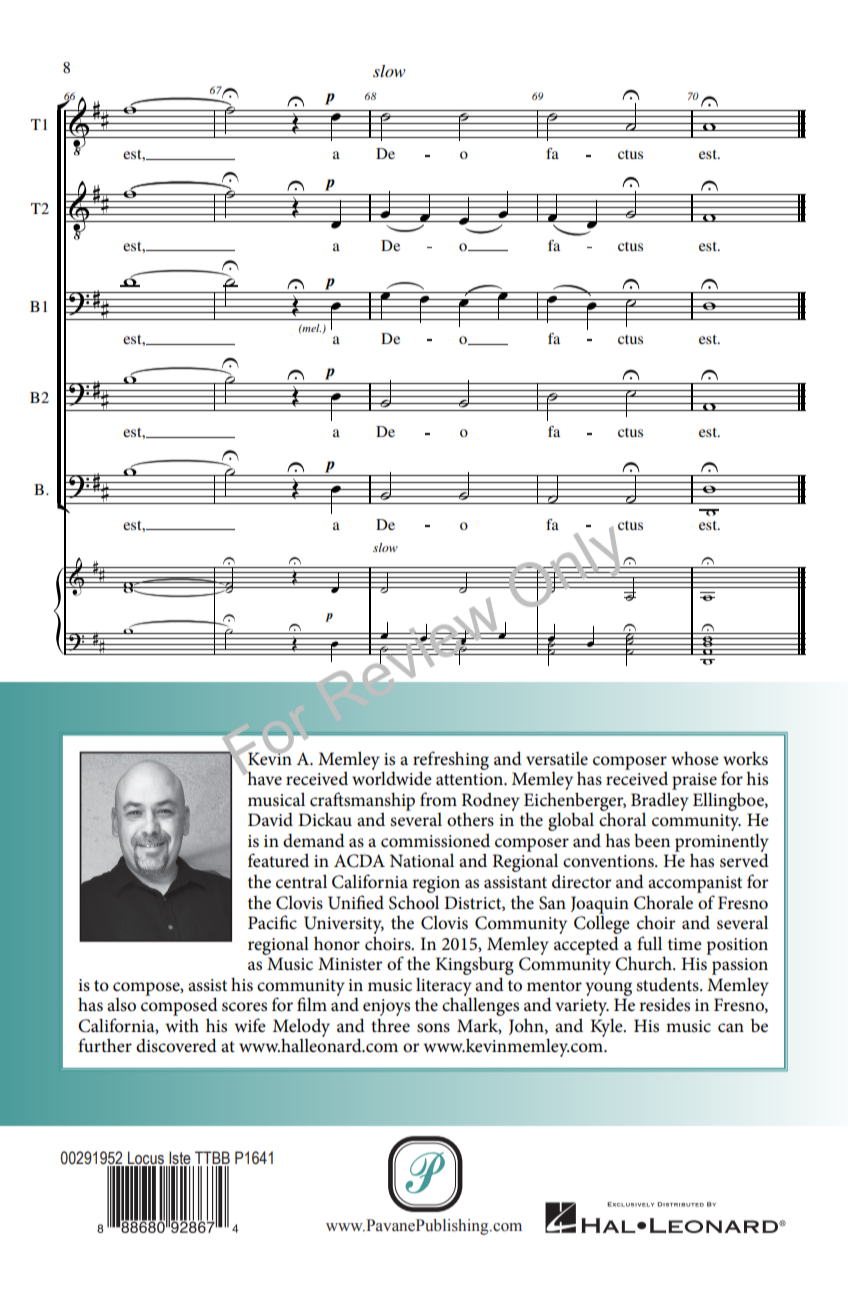  I want to click on Kyle, so click(608, 1027).
